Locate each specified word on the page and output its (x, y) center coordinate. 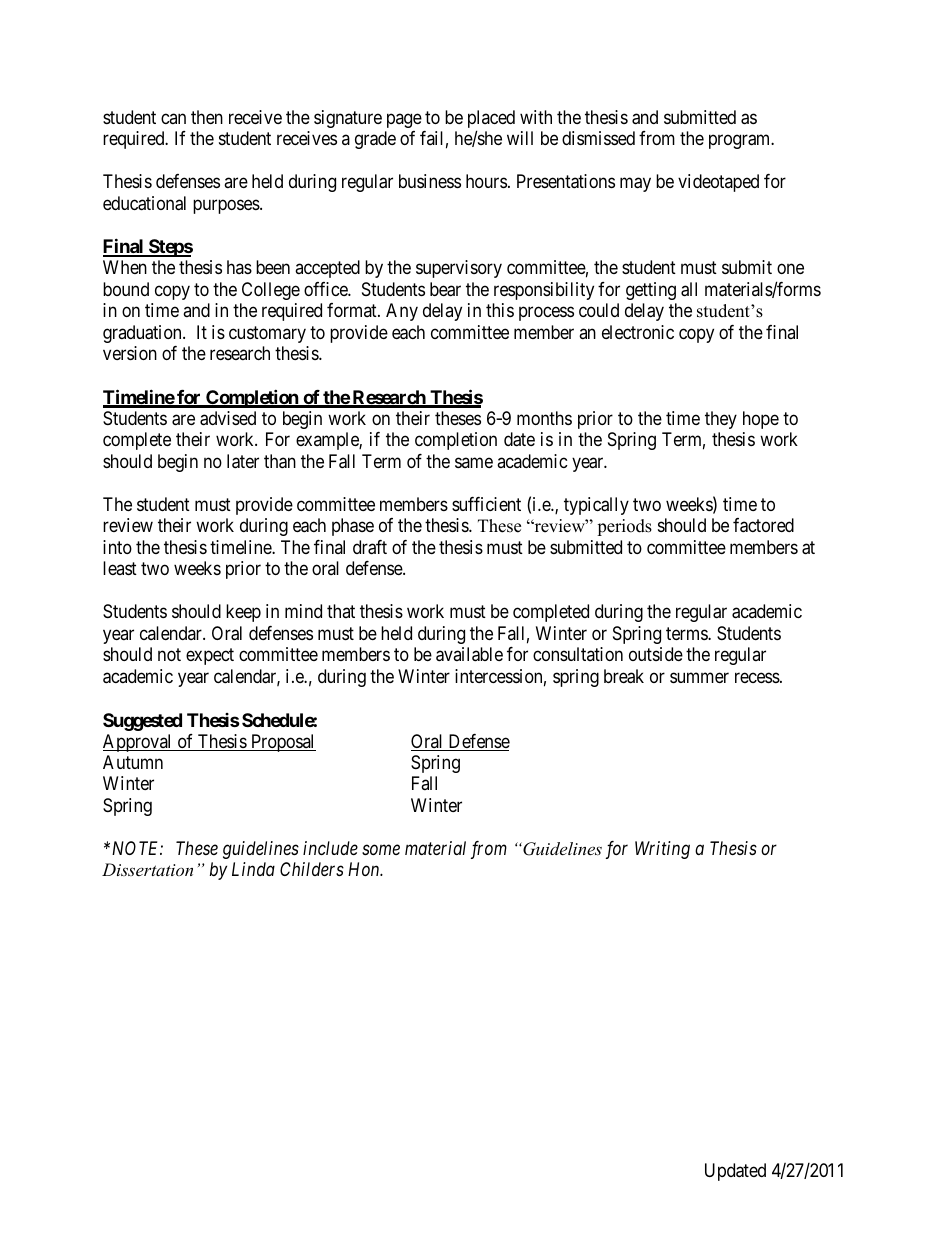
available (469, 654)
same (474, 462)
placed (491, 120)
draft (370, 547)
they (721, 420)
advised (228, 418)
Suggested (142, 722)
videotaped (718, 183)
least (120, 568)
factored (763, 525)
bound (126, 289)
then (207, 117)
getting (651, 291)
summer (699, 677)
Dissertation (147, 869)
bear (445, 289)
